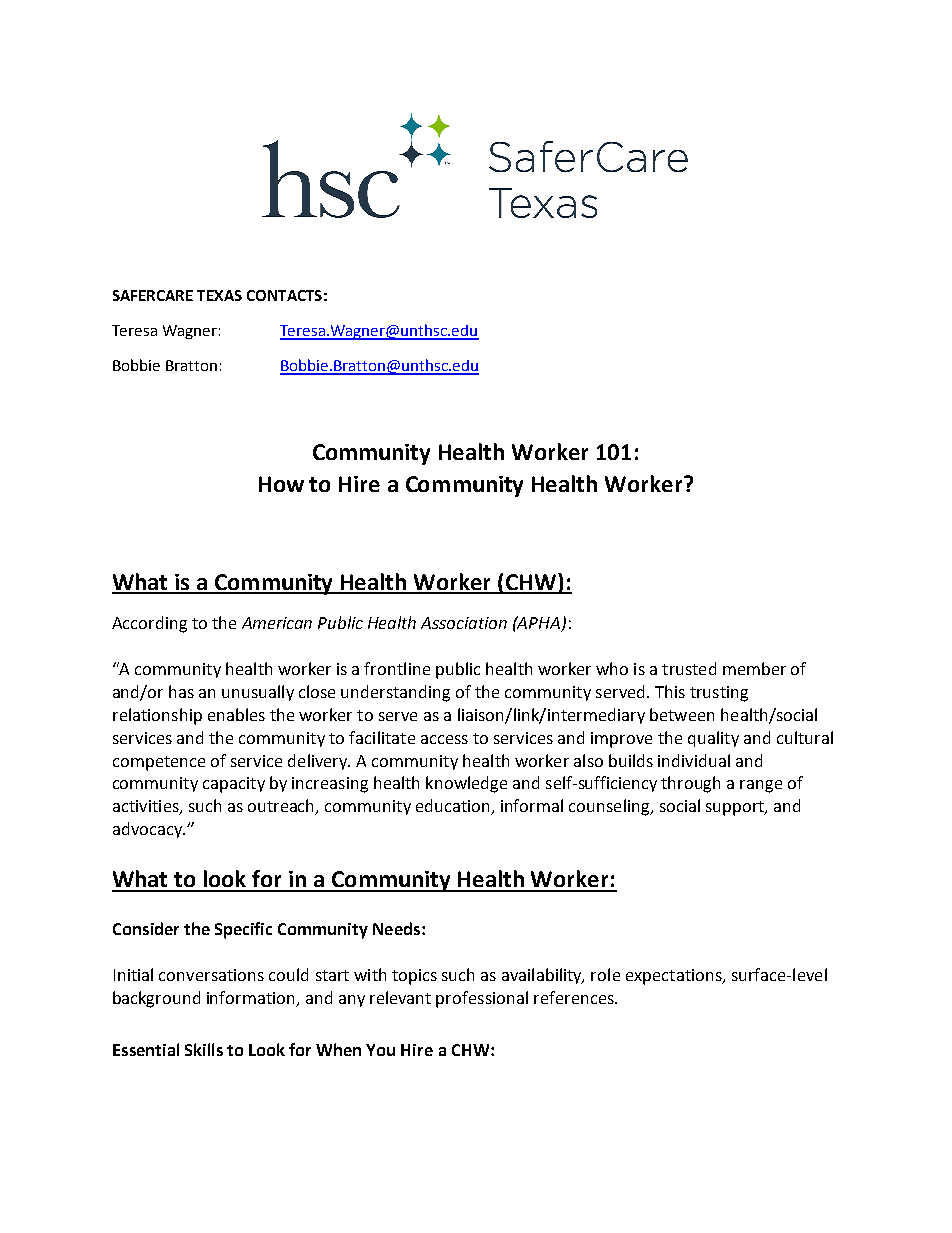 The image size is (952, 1233). What do you see at coordinates (219, 295) in the screenshot?
I see `TEXAS` at bounding box center [219, 295].
